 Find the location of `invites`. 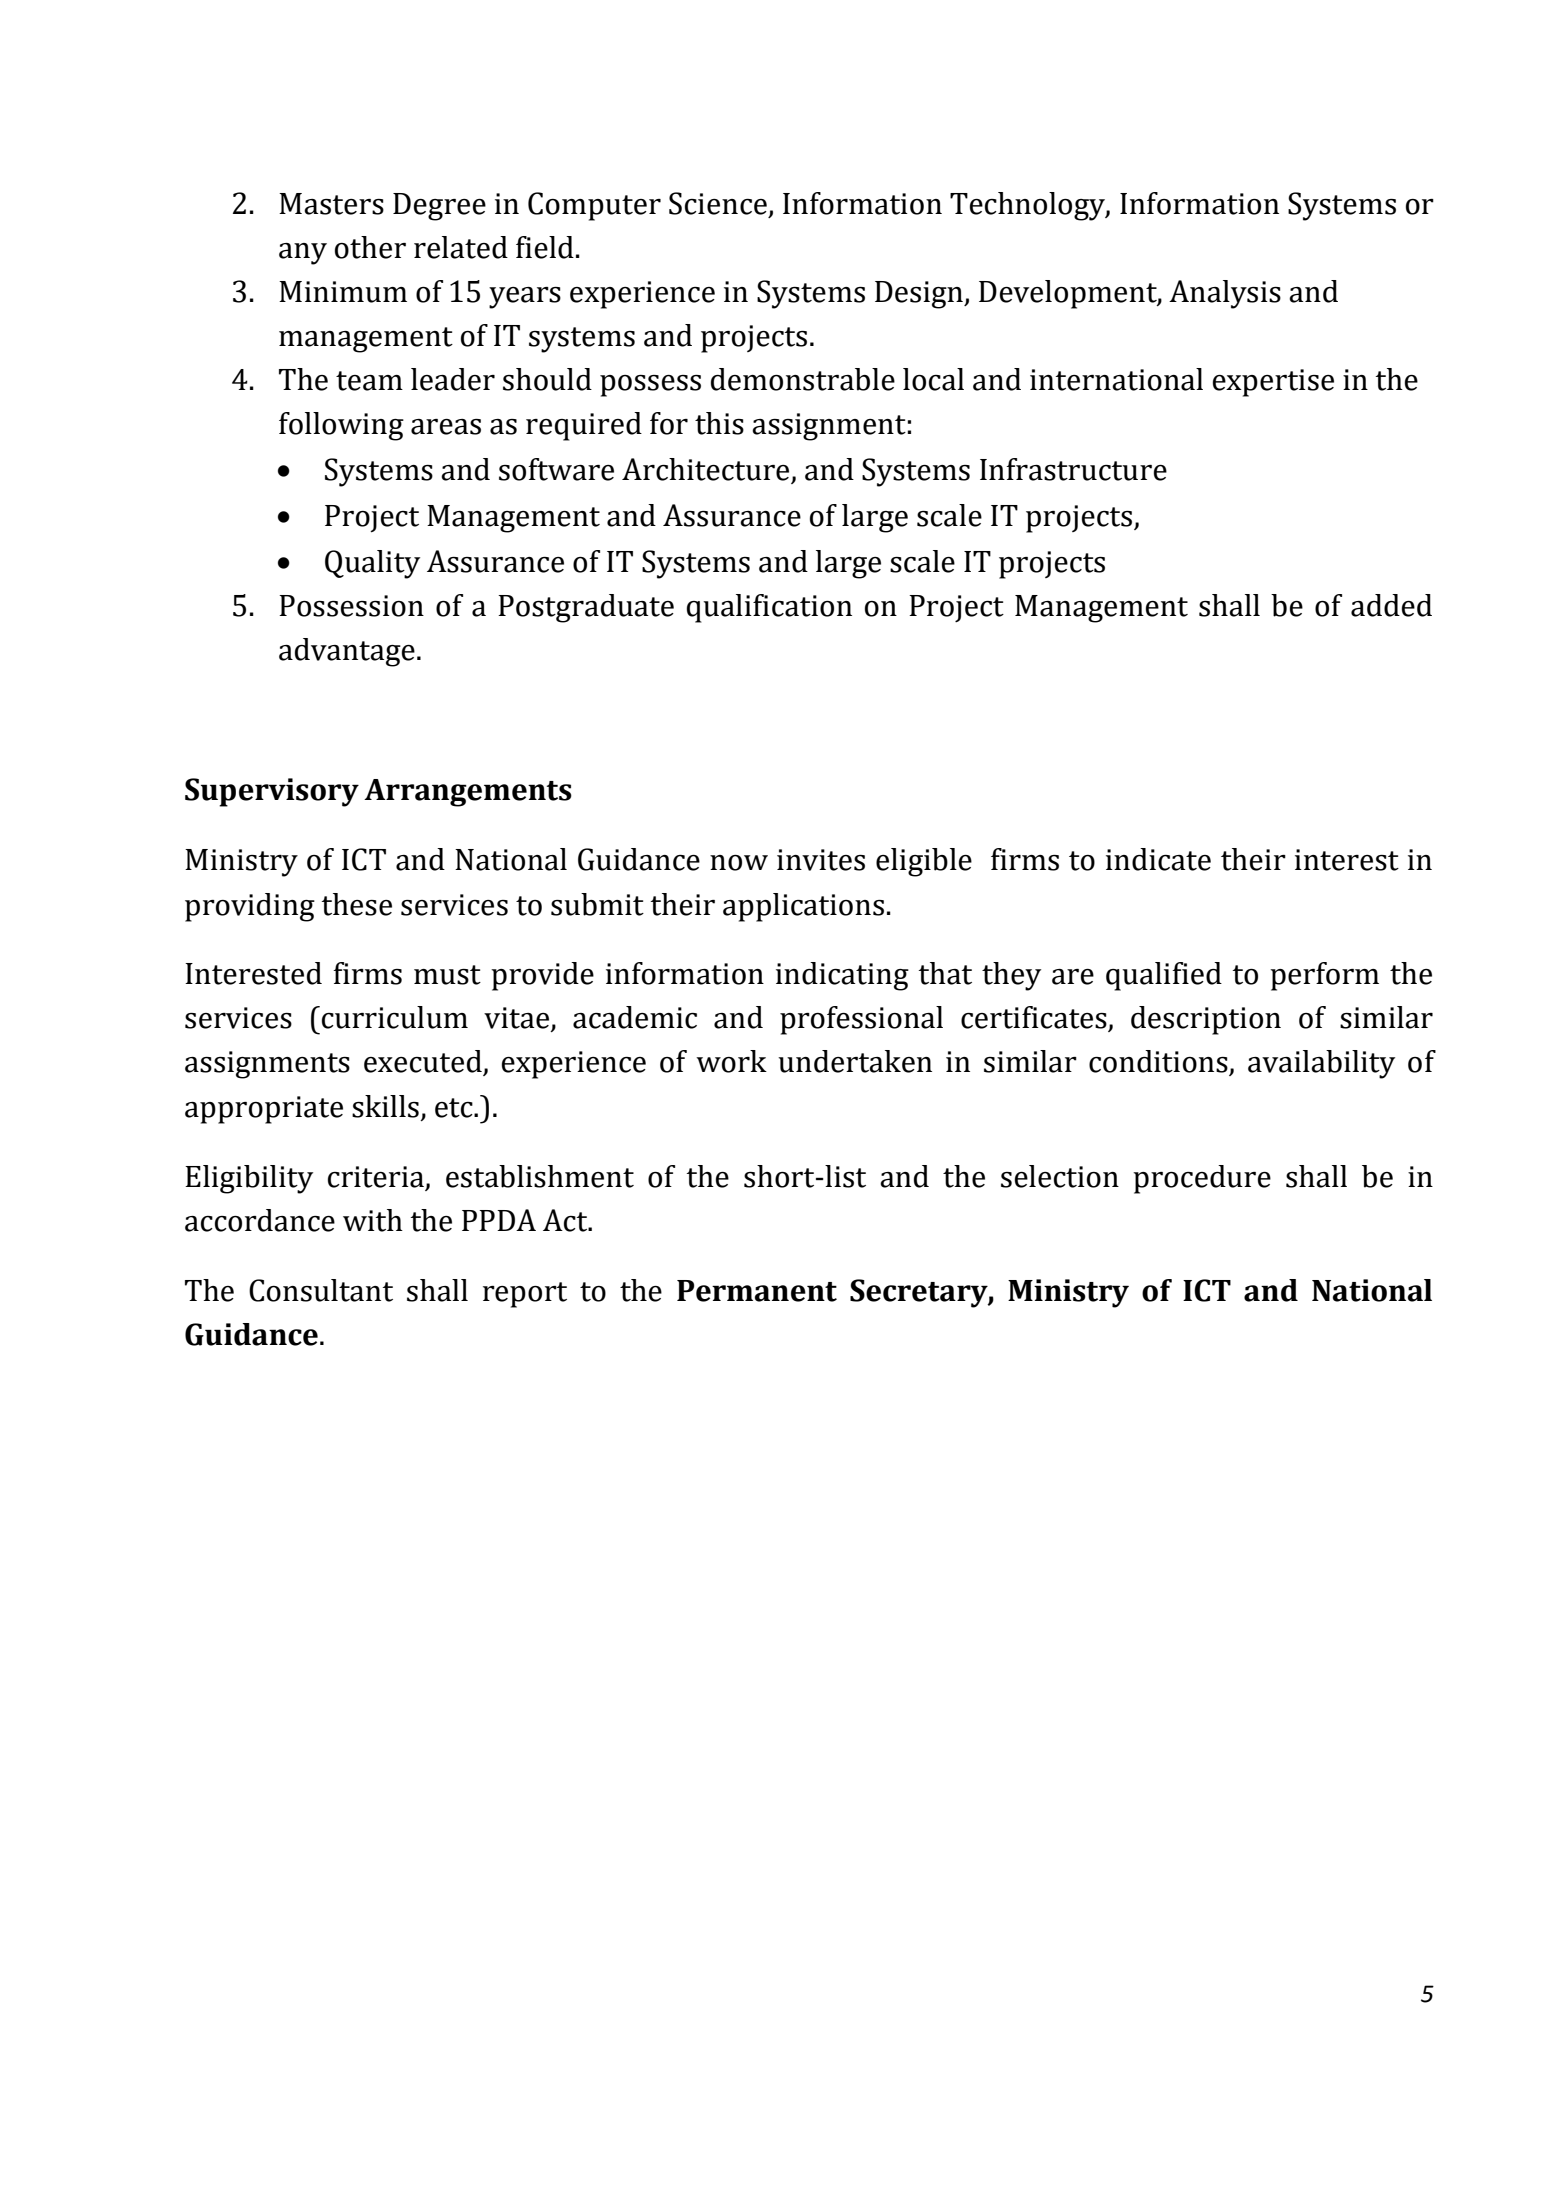

invites is located at coordinates (821, 860).
